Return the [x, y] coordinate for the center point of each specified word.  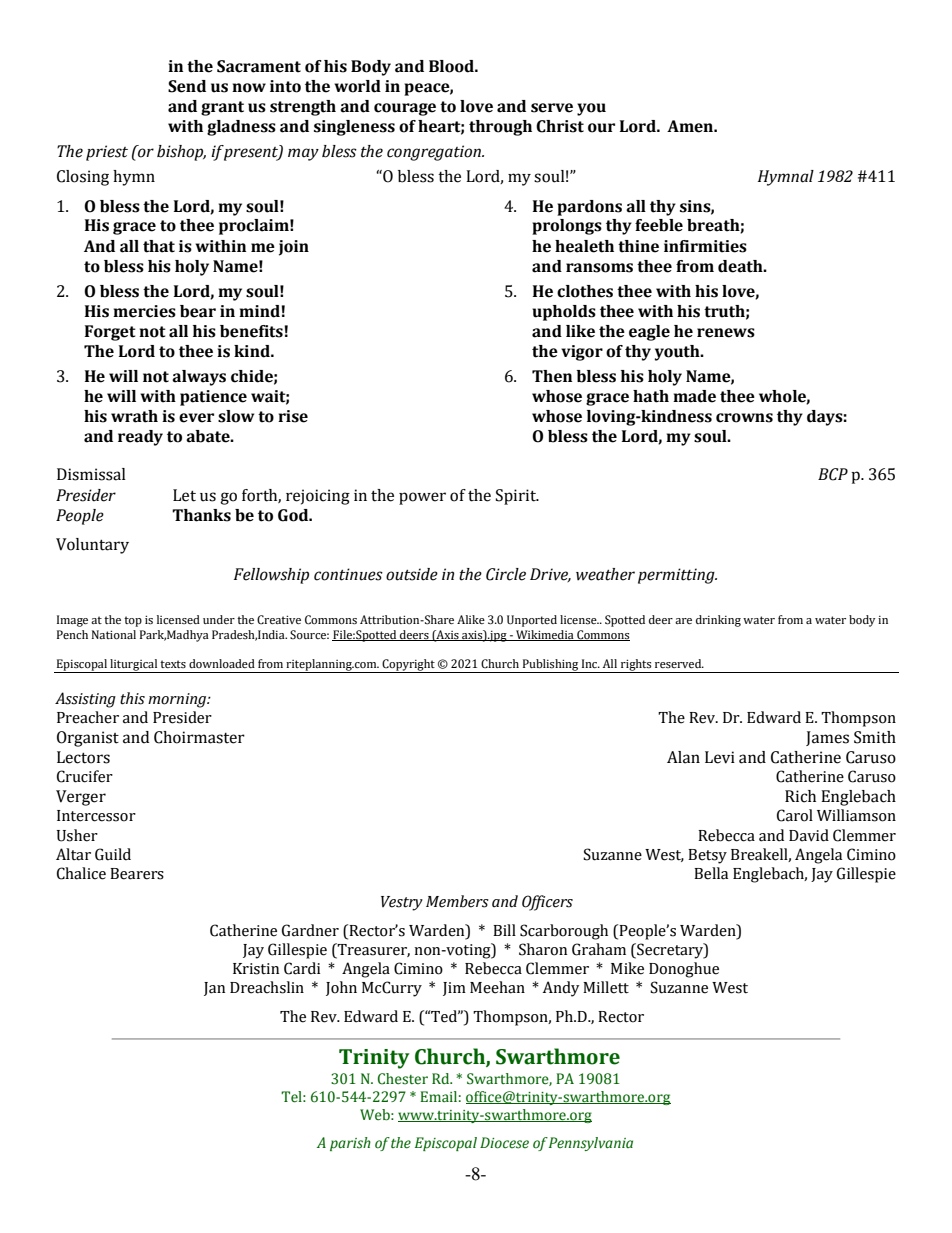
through [500, 128]
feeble [659, 225]
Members [457, 901]
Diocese [504, 1143]
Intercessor [96, 816]
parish [350, 1144]
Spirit [517, 497]
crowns [744, 418]
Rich [800, 796]
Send [187, 86]
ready [140, 438]
